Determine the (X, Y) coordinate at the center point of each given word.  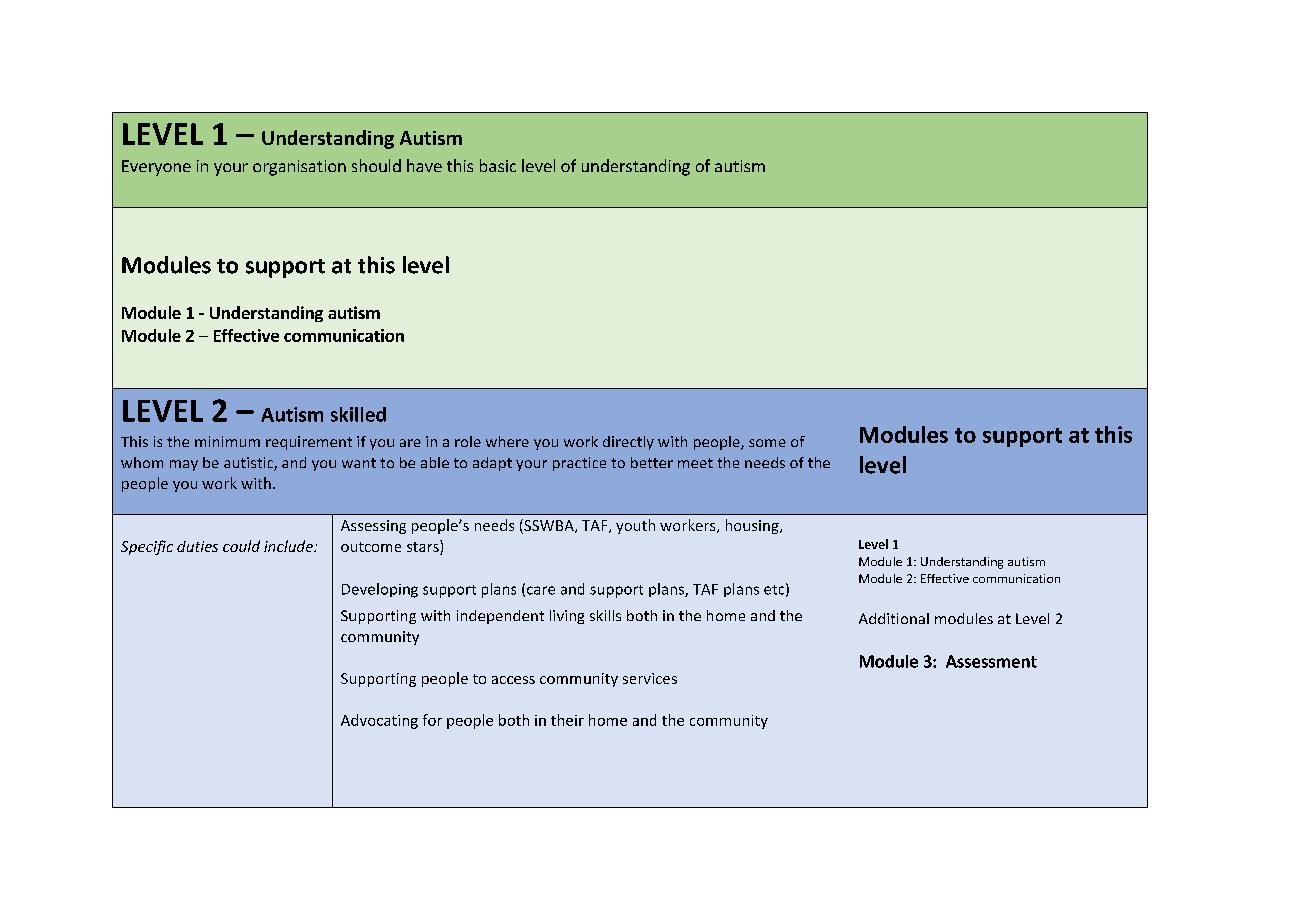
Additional (894, 618)
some (767, 443)
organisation (299, 168)
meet (695, 463)
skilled (358, 414)
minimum (227, 441)
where (507, 441)
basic (498, 165)
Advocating (379, 721)
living (567, 617)
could (241, 546)
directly (628, 443)
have (424, 165)
